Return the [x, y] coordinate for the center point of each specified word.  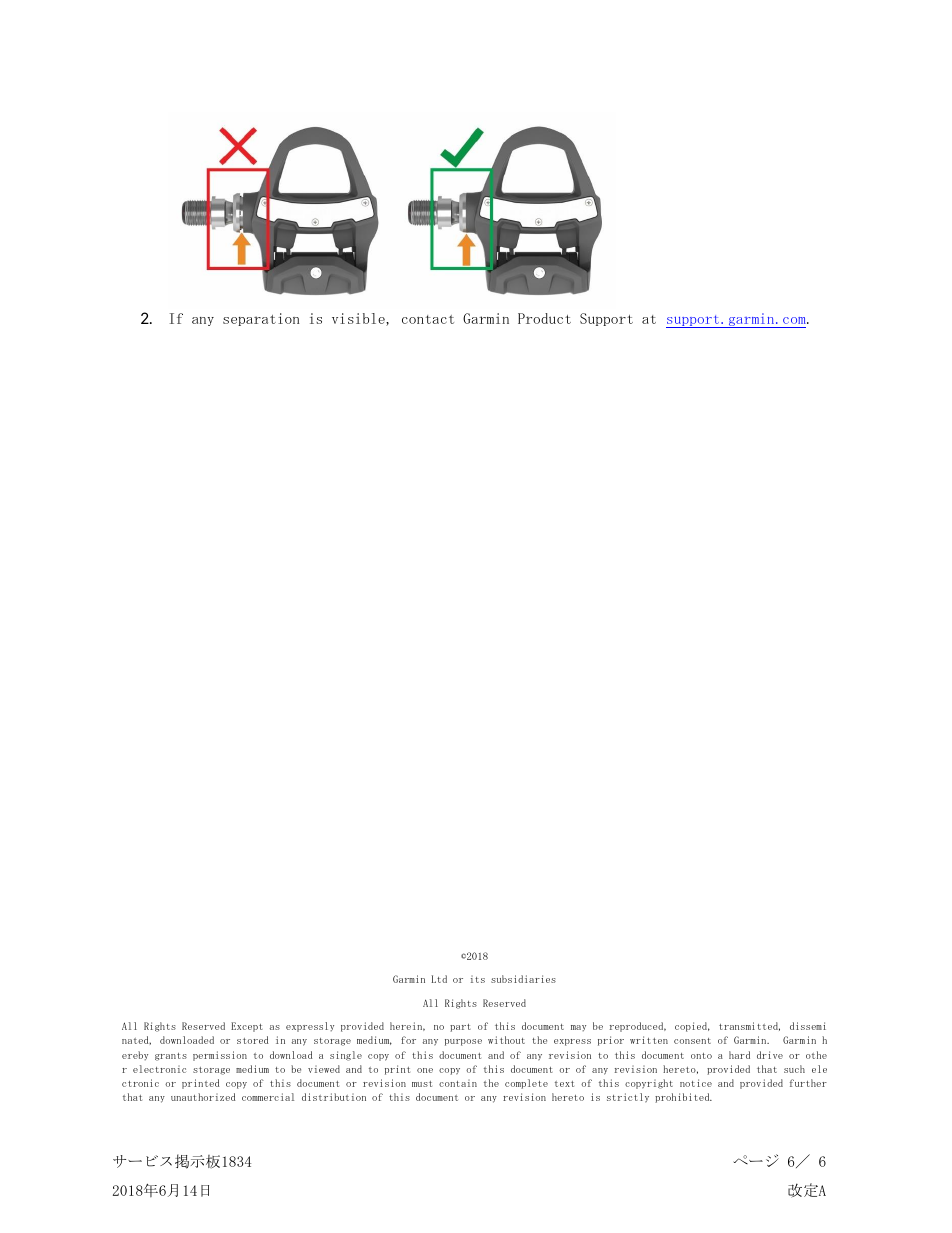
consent [692, 1041]
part [460, 1028]
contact [428, 319]
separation [261, 319]
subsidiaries [523, 979]
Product [544, 318]
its [478, 979]
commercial [268, 1097]
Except [247, 1027]
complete [526, 1084]
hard [739, 1055]
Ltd [439, 979]
